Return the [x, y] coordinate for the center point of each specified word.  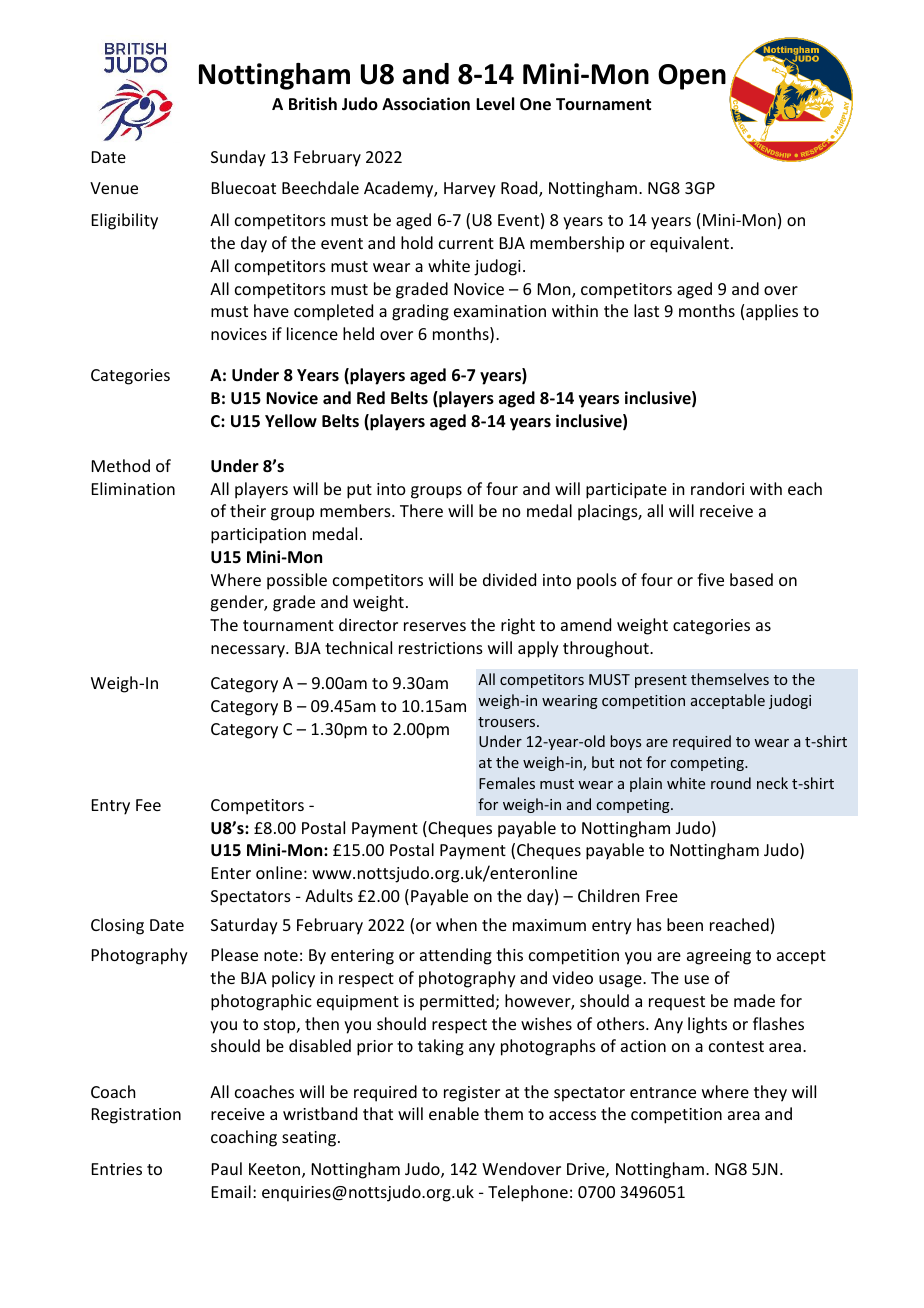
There [421, 510]
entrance [663, 1092]
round [731, 783]
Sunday [238, 158]
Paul [227, 1168]
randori [717, 488]
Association [426, 104]
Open [692, 77]
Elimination [133, 488]
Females [507, 783]
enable [454, 1113]
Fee [148, 805]
